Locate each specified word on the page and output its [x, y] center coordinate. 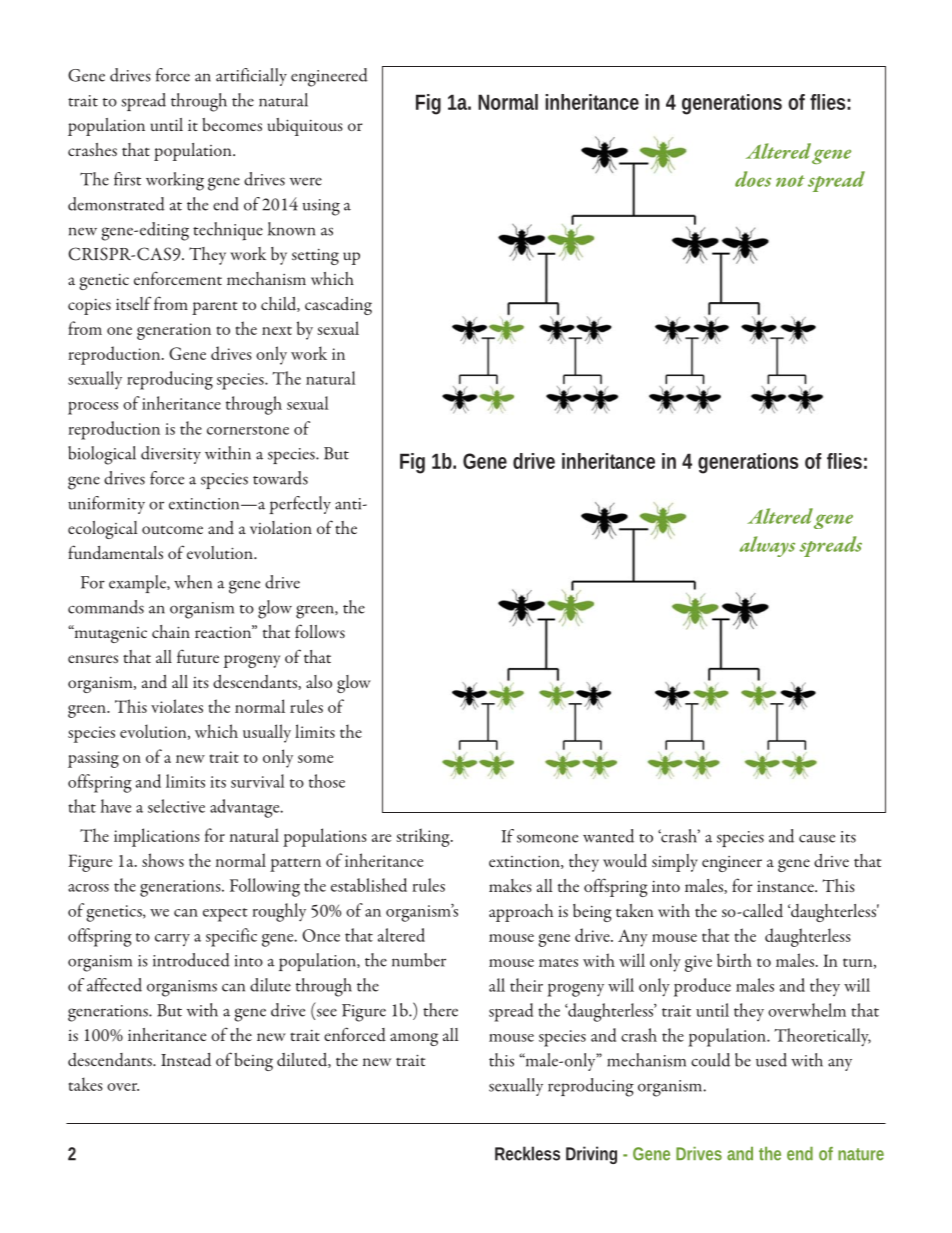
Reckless [527, 1153]
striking [424, 837]
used [771, 1060]
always [767, 546]
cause [817, 838]
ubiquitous [305, 127]
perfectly [300, 505]
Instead [186, 1059]
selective [176, 806]
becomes [232, 124]
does [753, 179]
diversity [171, 455]
